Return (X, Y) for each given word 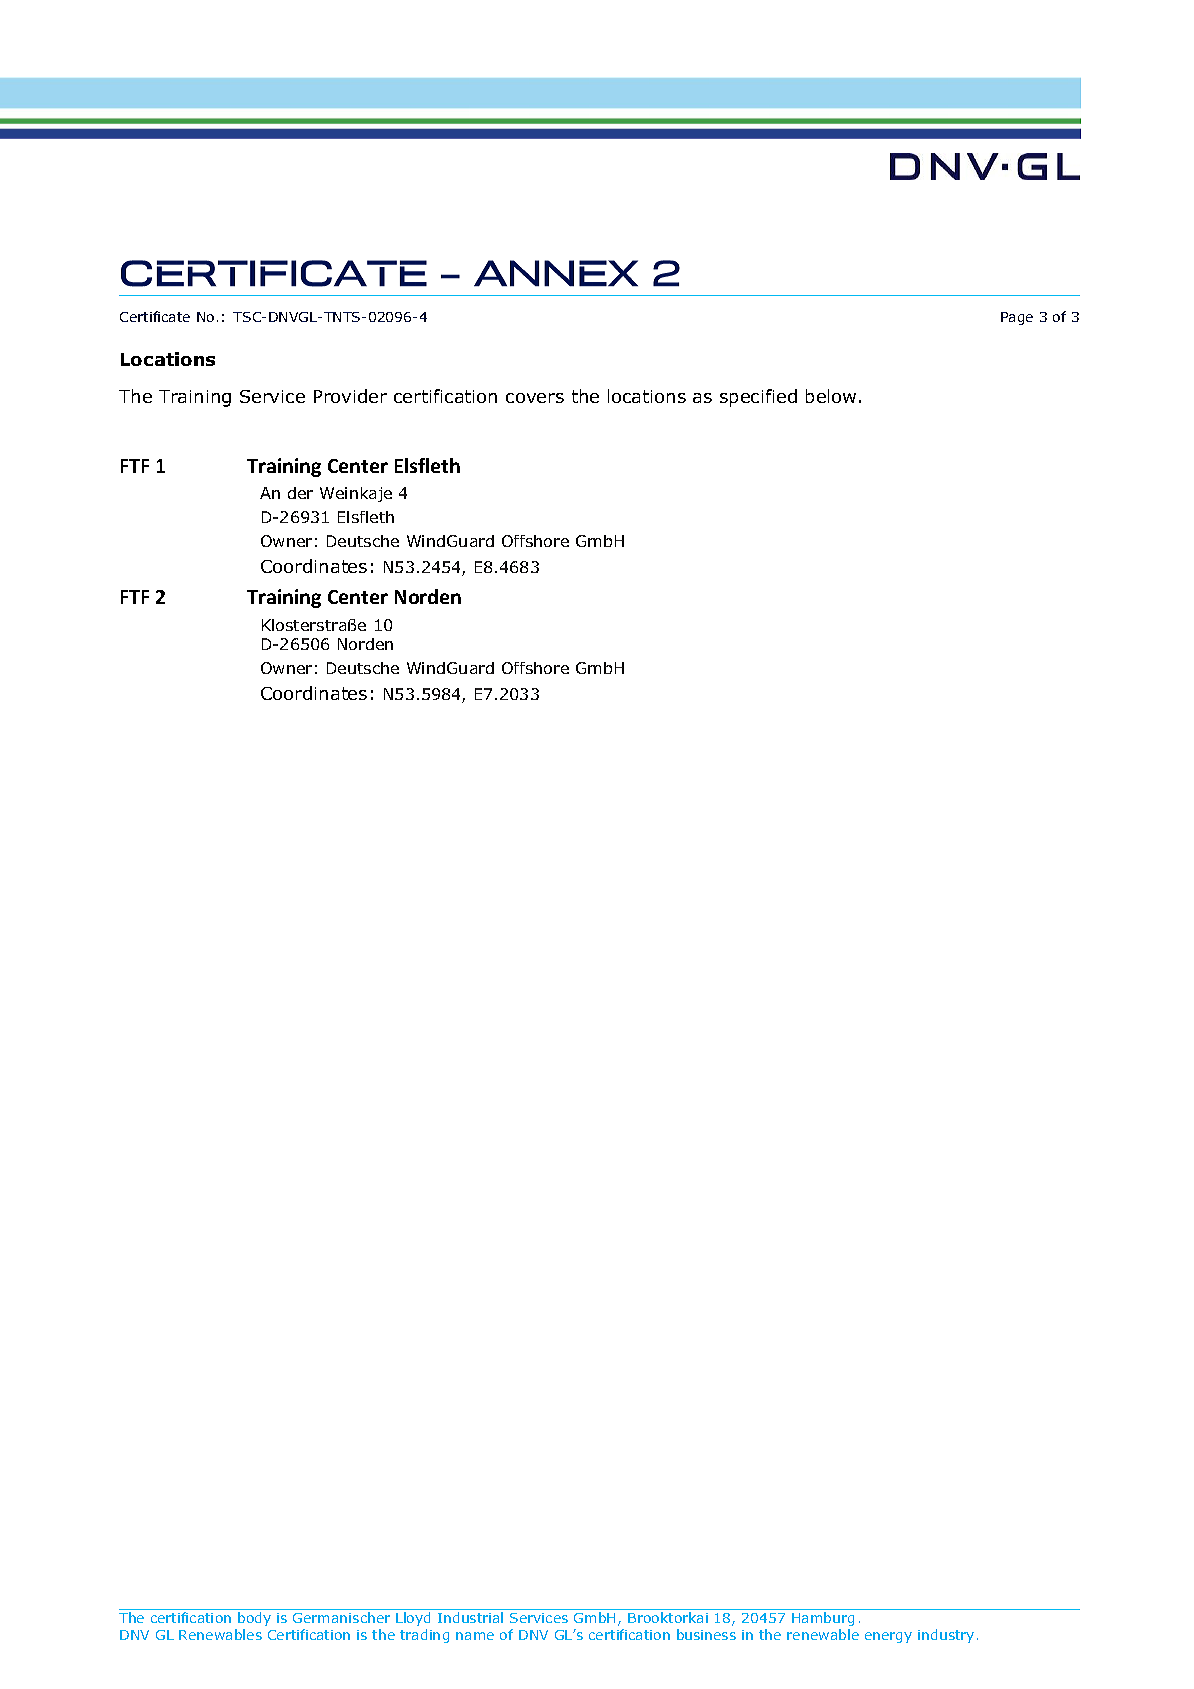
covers (535, 398)
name (475, 1636)
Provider (350, 396)
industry (946, 1636)
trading (424, 1636)
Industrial (470, 1617)
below (831, 396)
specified (758, 398)
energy (888, 1637)
